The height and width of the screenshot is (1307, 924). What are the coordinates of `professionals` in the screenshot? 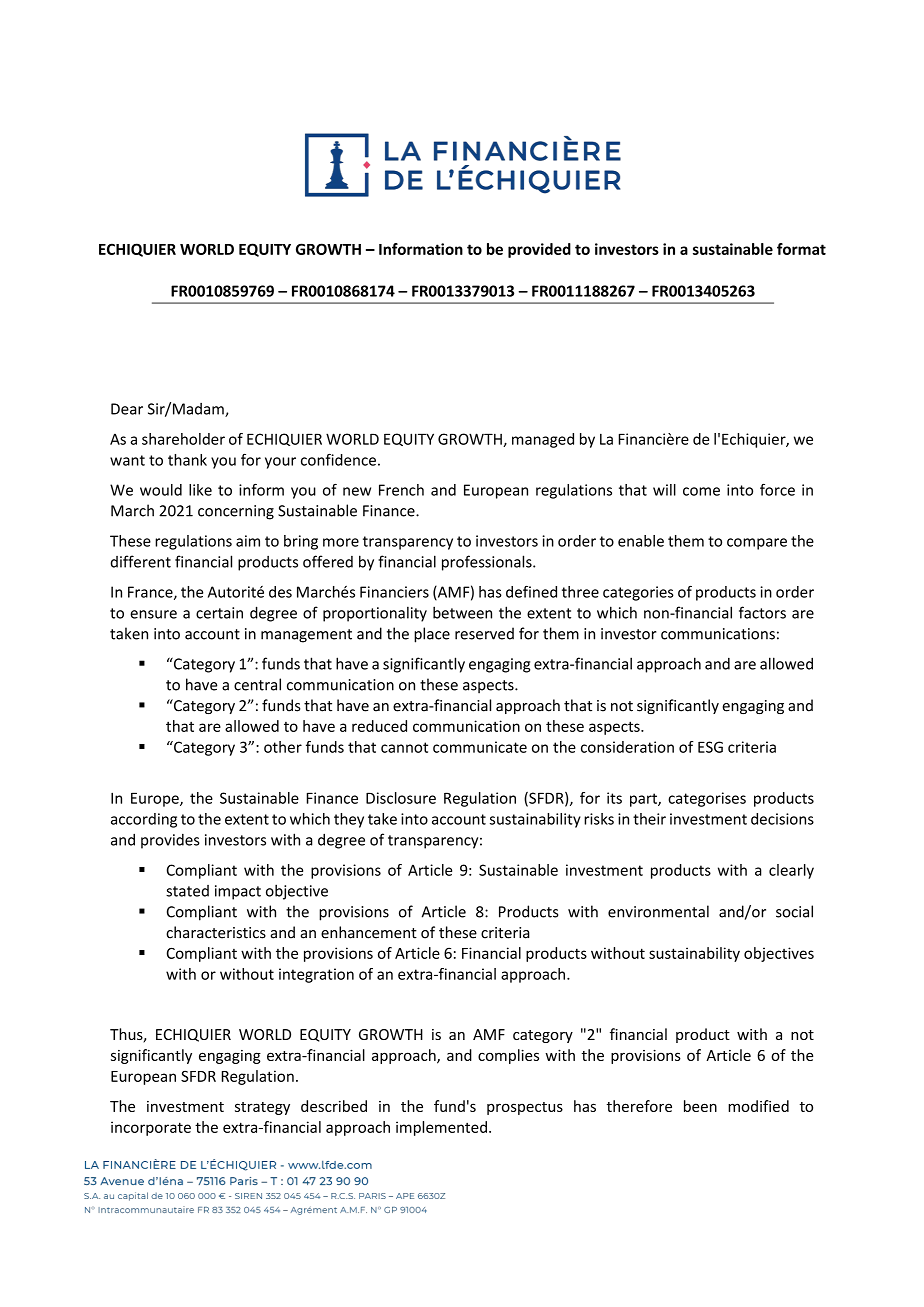 It's located at (488, 563).
